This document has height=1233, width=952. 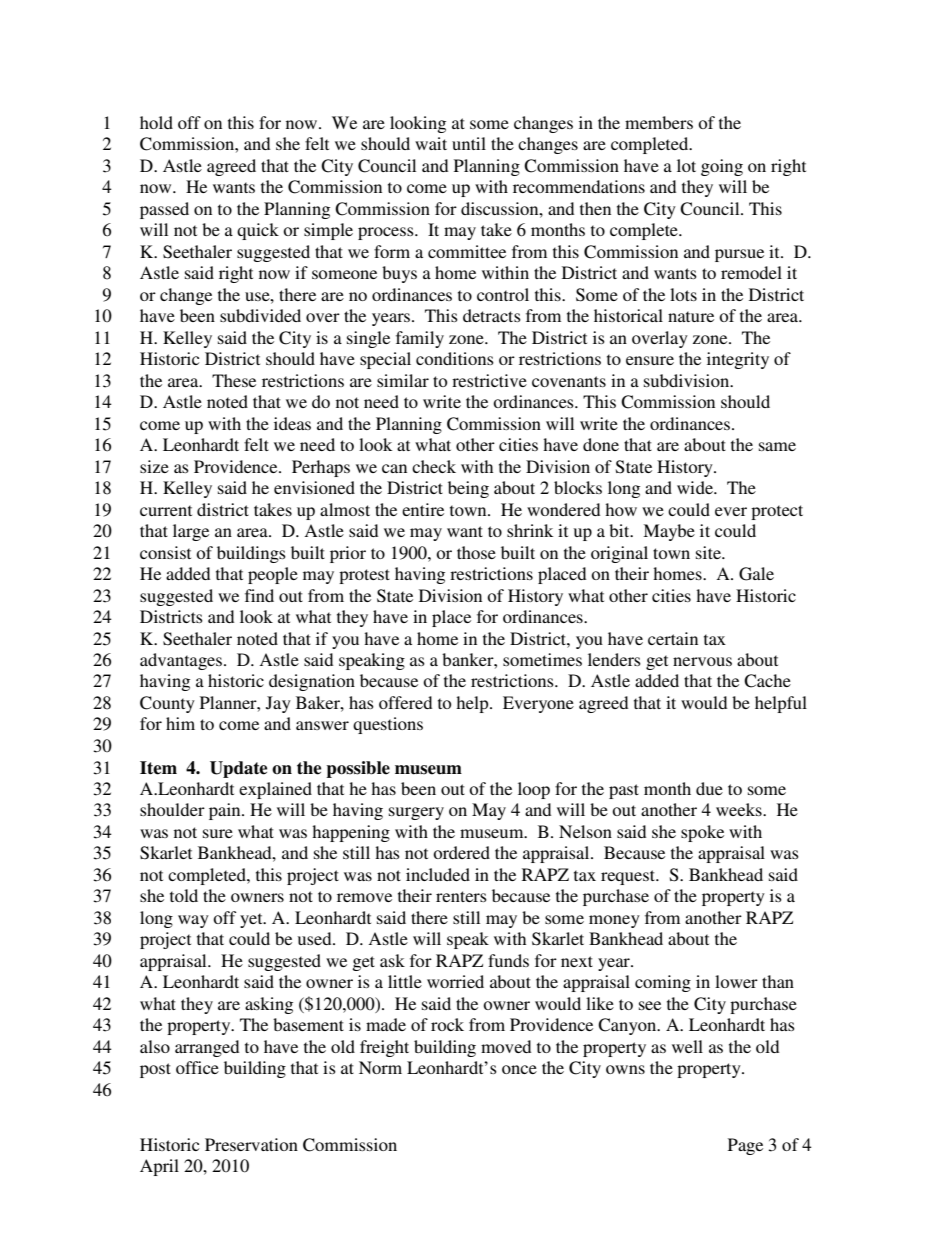 What do you see at coordinates (696, 487) in the document?
I see `wide` at bounding box center [696, 487].
